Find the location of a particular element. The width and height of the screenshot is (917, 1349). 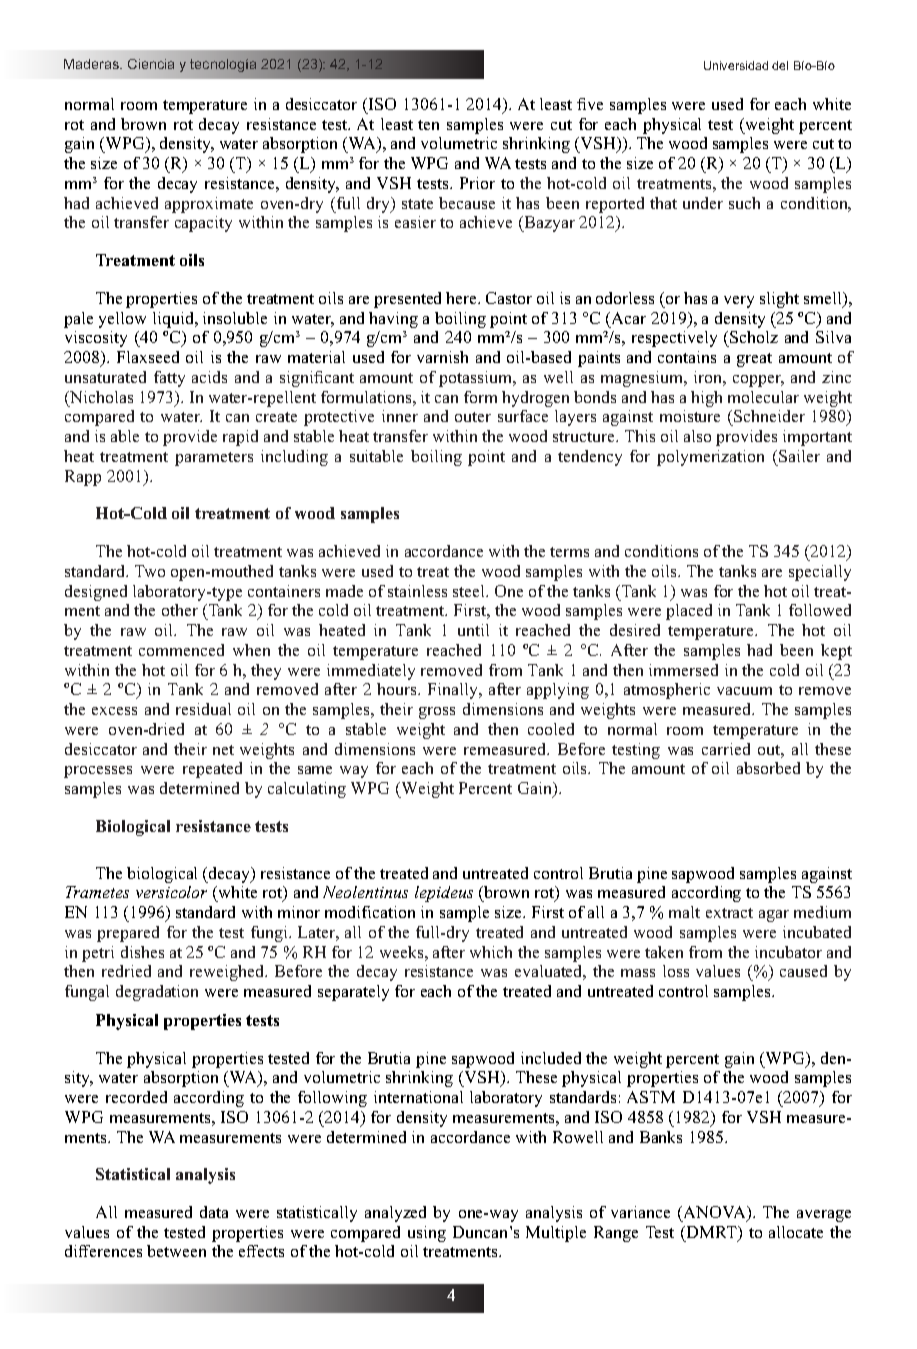

data is located at coordinates (214, 1212).
